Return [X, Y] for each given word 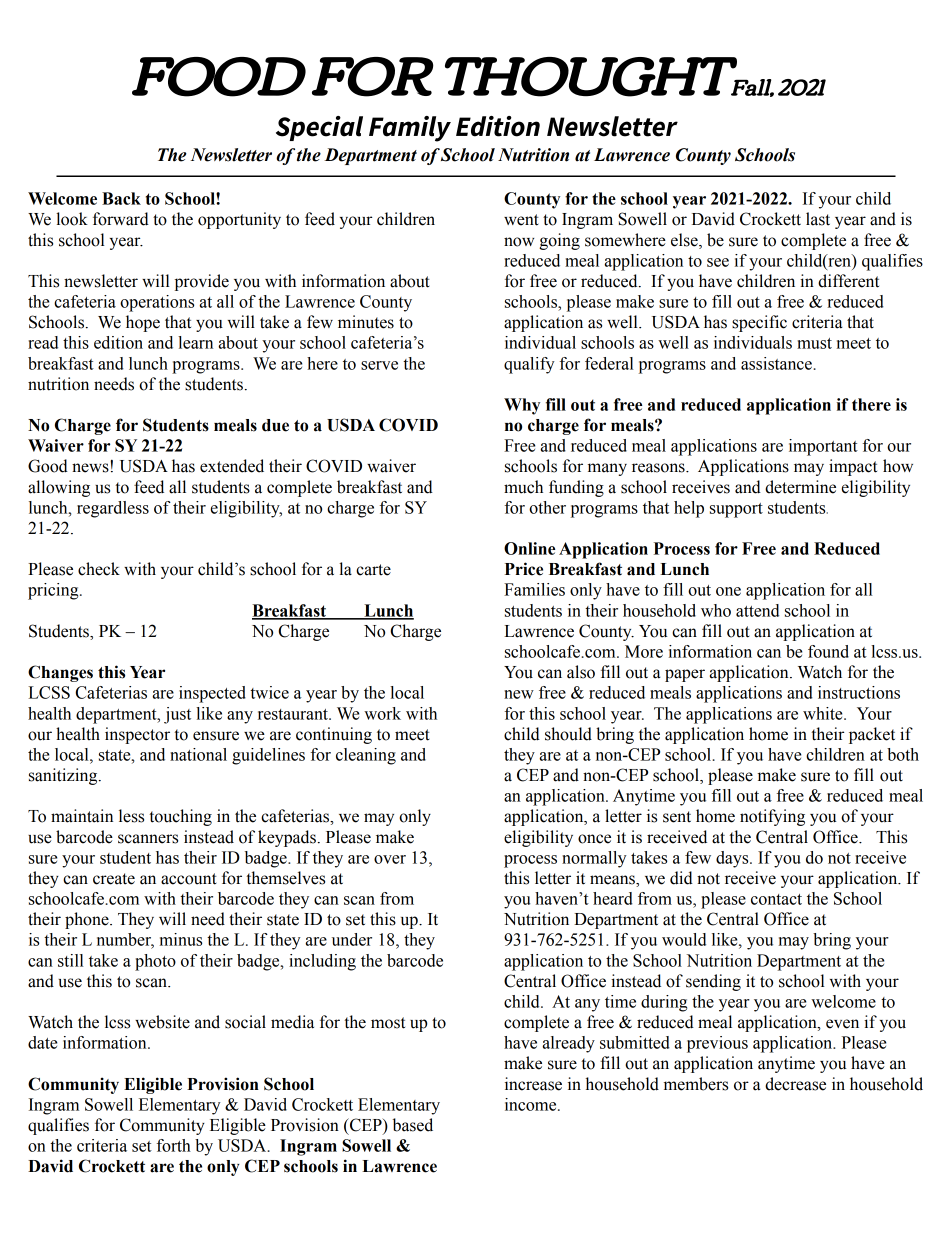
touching [180, 817]
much [523, 487]
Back [121, 198]
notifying [772, 817]
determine [800, 487]
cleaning [366, 756]
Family [410, 129]
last [818, 219]
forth [174, 1145]
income [532, 1104]
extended [232, 466]
